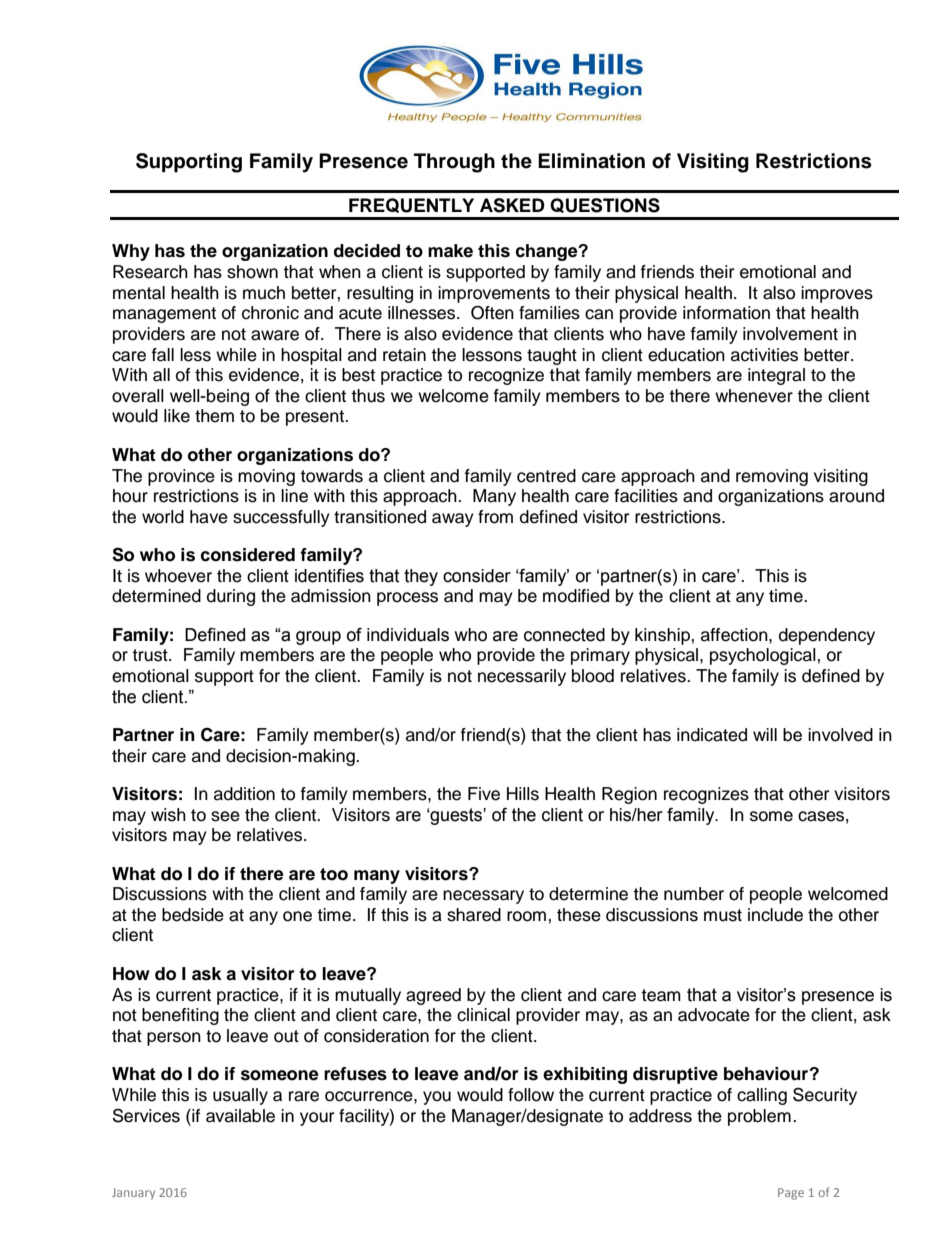  I want to click on shared, so click(474, 915).
